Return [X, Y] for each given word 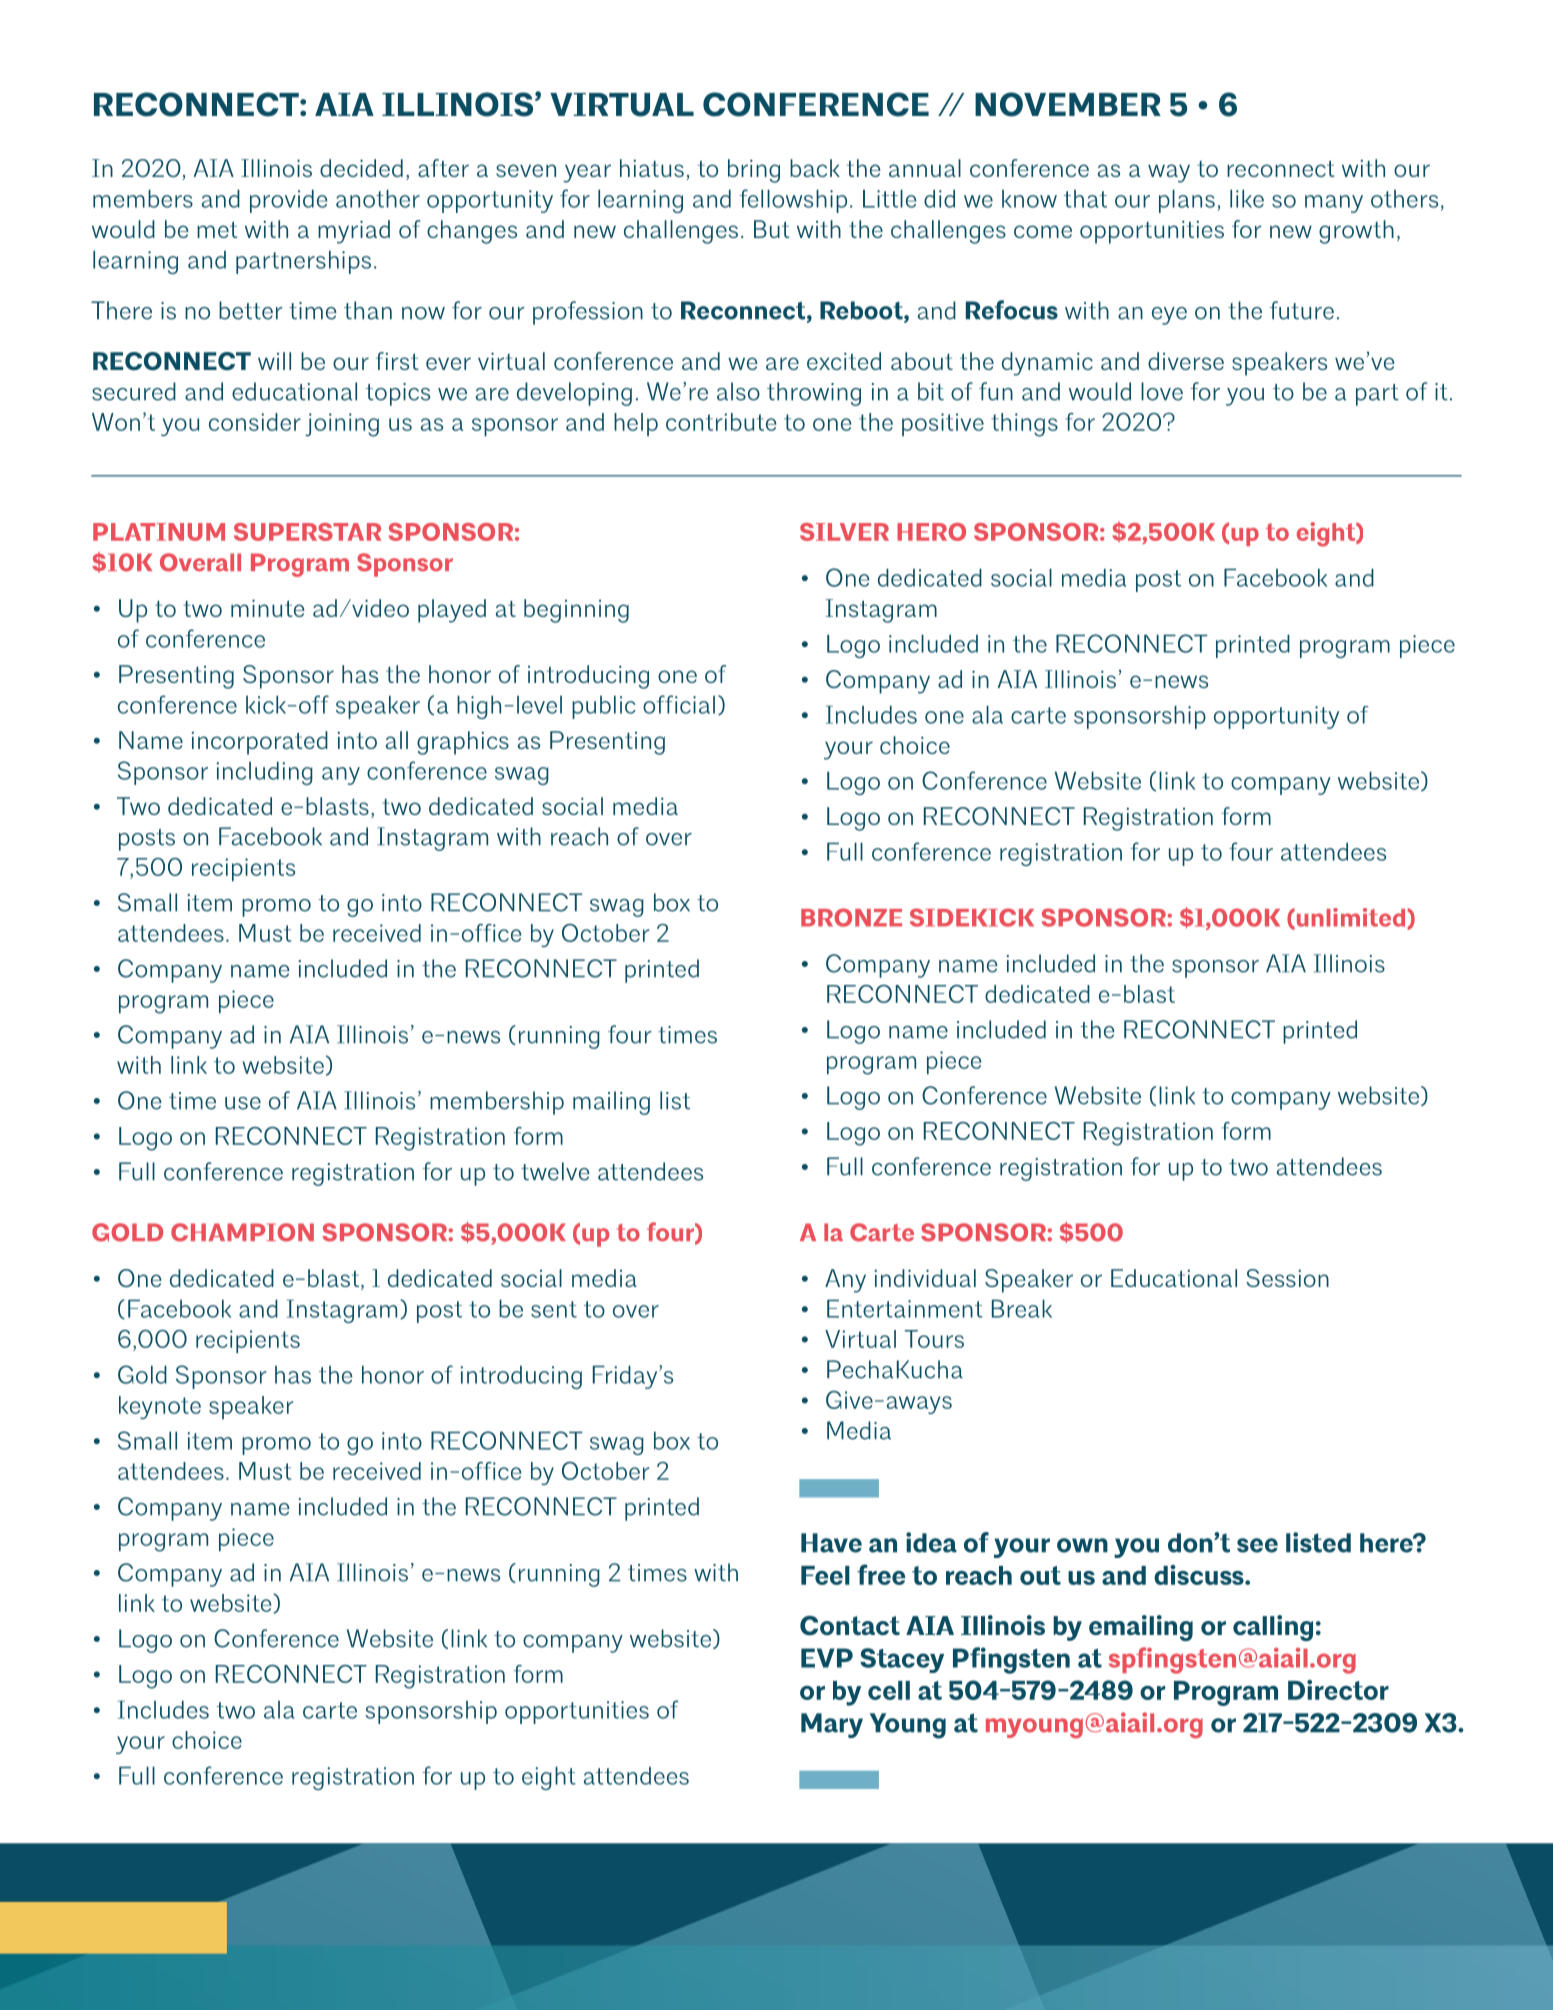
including [264, 773]
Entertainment [905, 1308]
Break [1022, 1308]
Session [1287, 1278]
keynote [160, 1407]
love [1162, 391]
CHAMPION [242, 1232]
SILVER [844, 532]
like [1247, 198]
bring [754, 171]
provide [289, 201]
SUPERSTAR [307, 532]
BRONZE [851, 917]
